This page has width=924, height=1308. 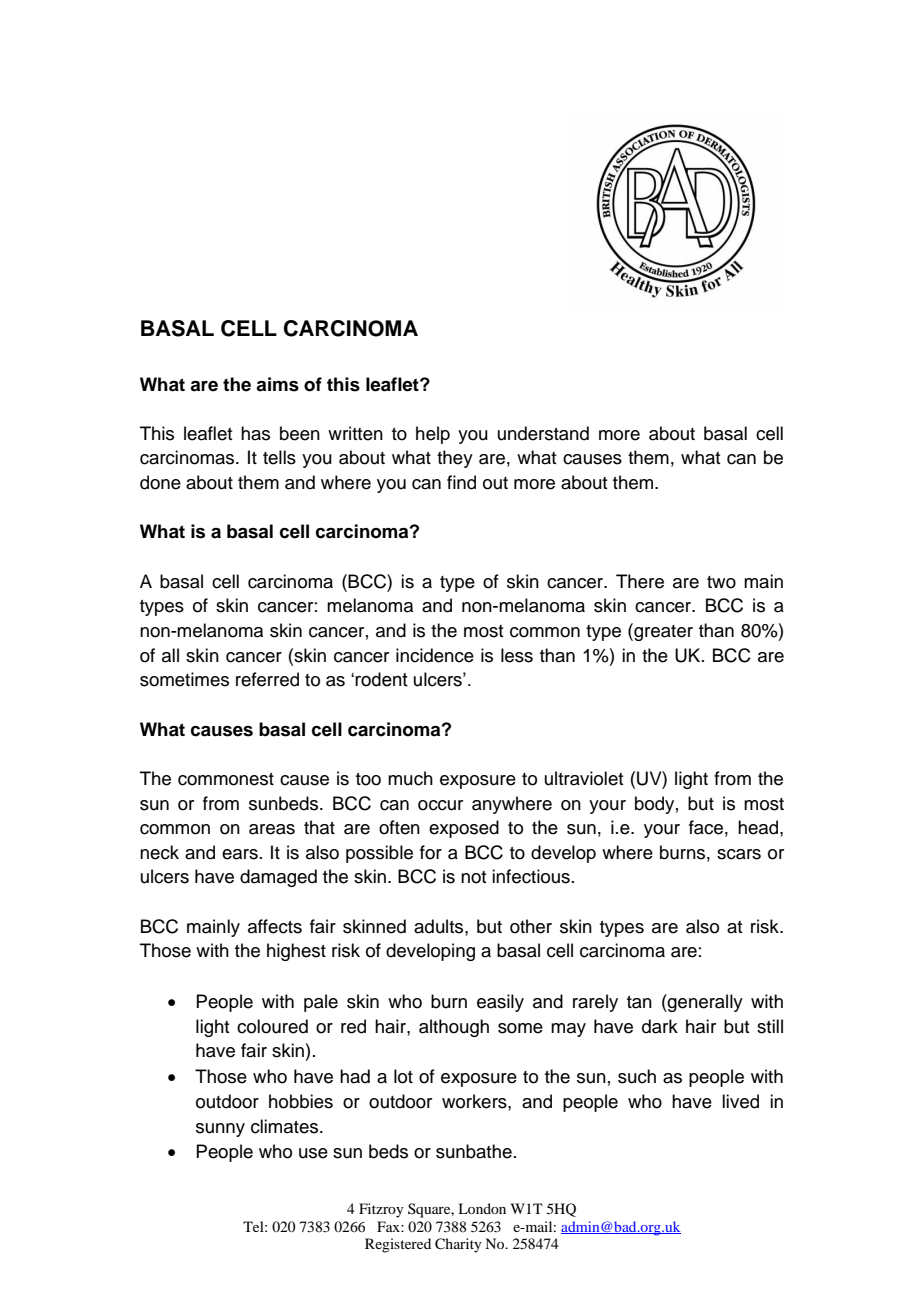 What do you see at coordinates (435, 655) in the page?
I see `incidence` at bounding box center [435, 655].
